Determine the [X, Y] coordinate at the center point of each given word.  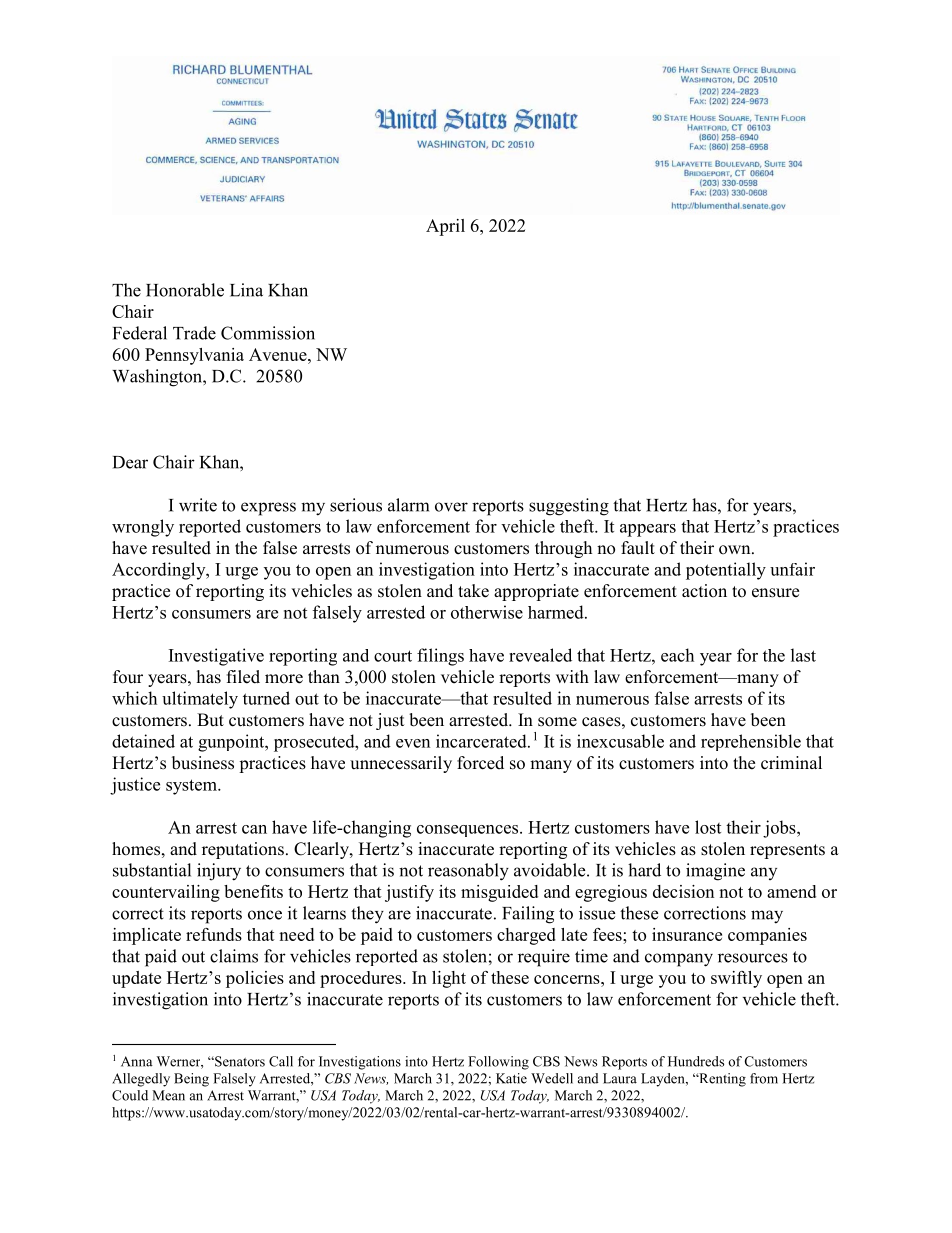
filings [440, 657]
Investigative [216, 657]
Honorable [185, 290]
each [677, 655]
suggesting [569, 507]
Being [191, 1080]
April [445, 227]
